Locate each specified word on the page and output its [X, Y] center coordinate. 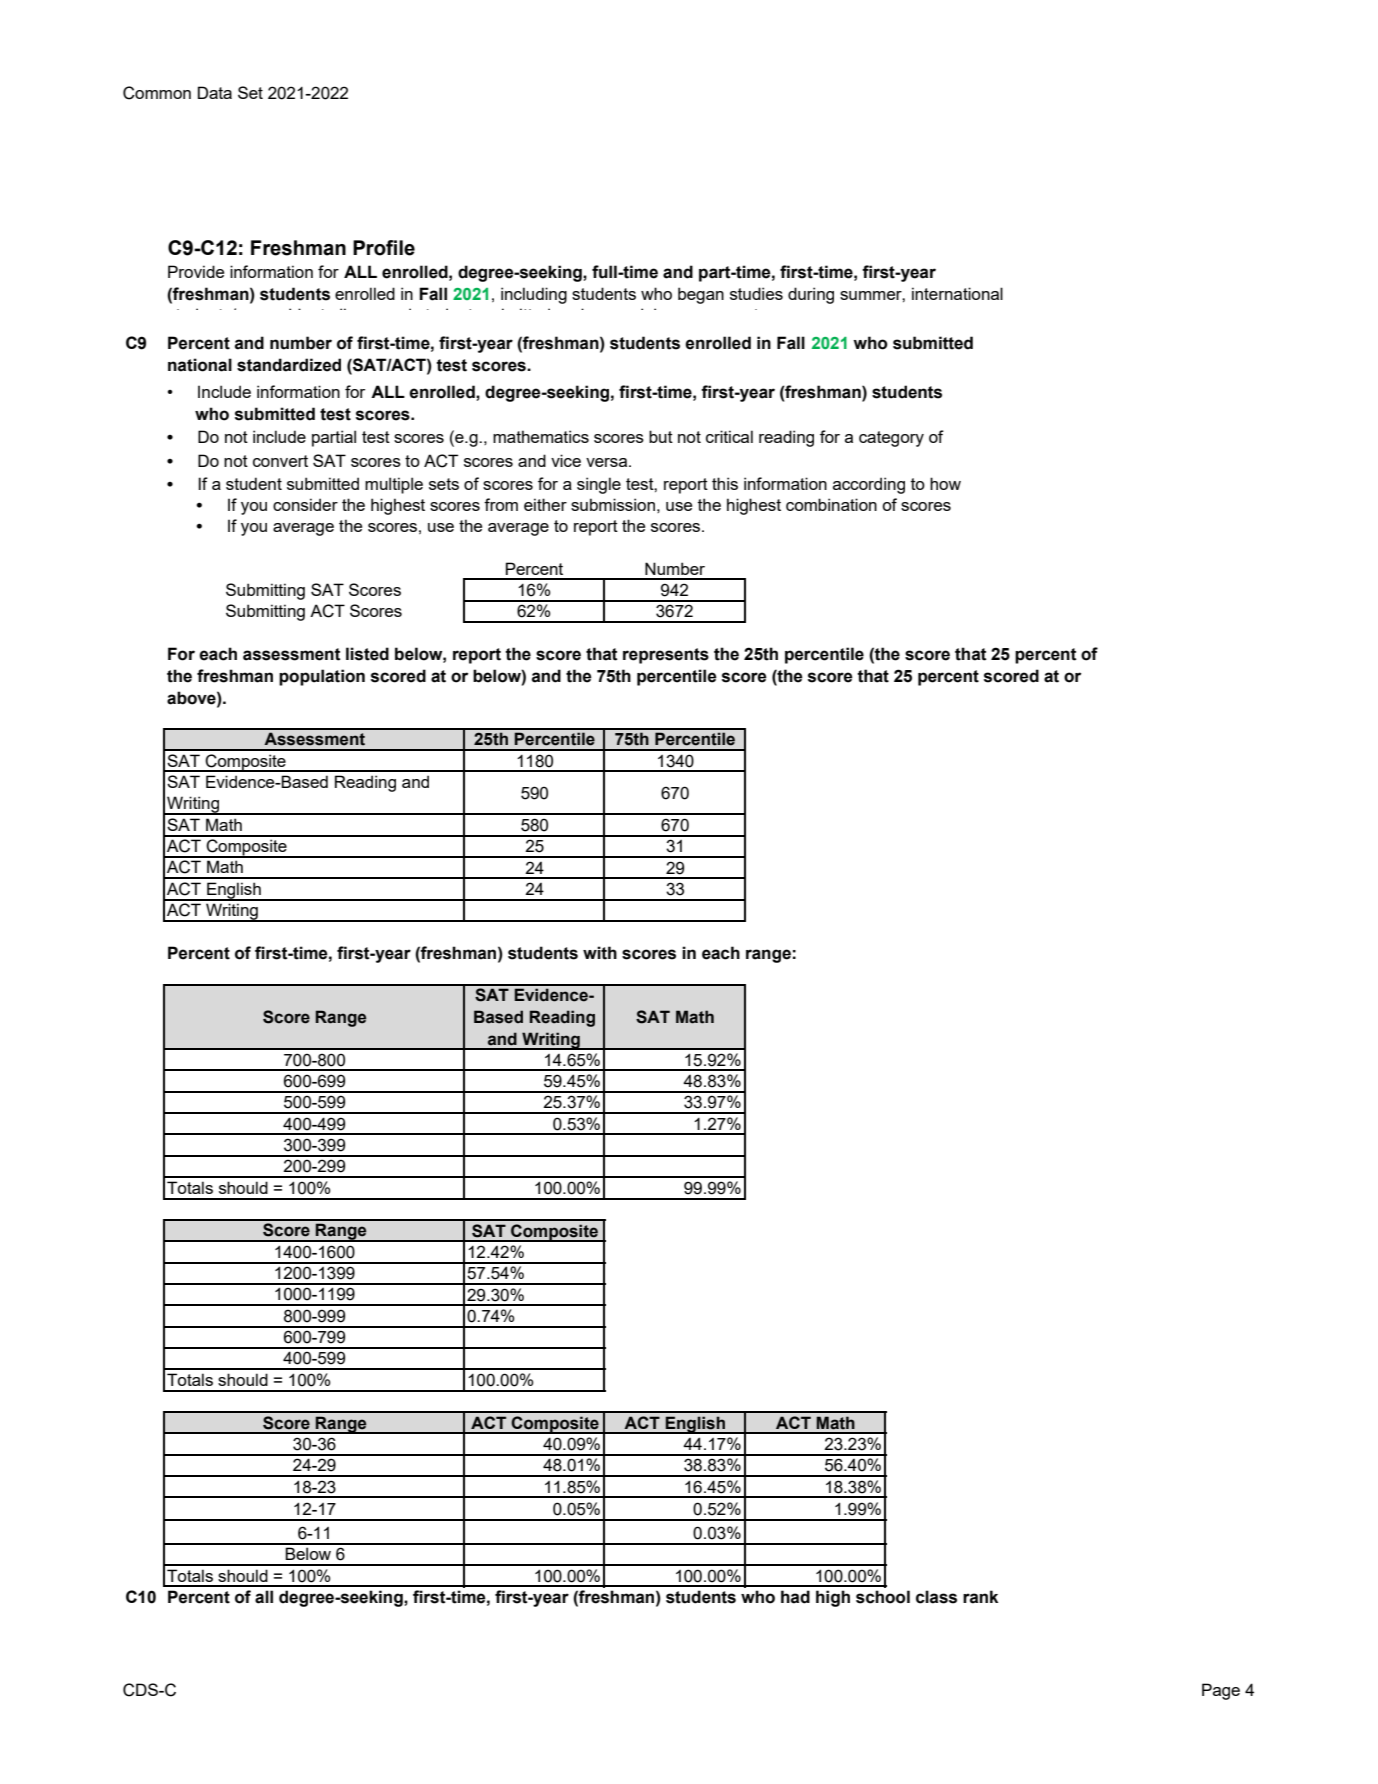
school [883, 1597]
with [600, 953]
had [795, 1597]
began [701, 295]
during [811, 295]
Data [215, 92]
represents [666, 656]
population [322, 677]
